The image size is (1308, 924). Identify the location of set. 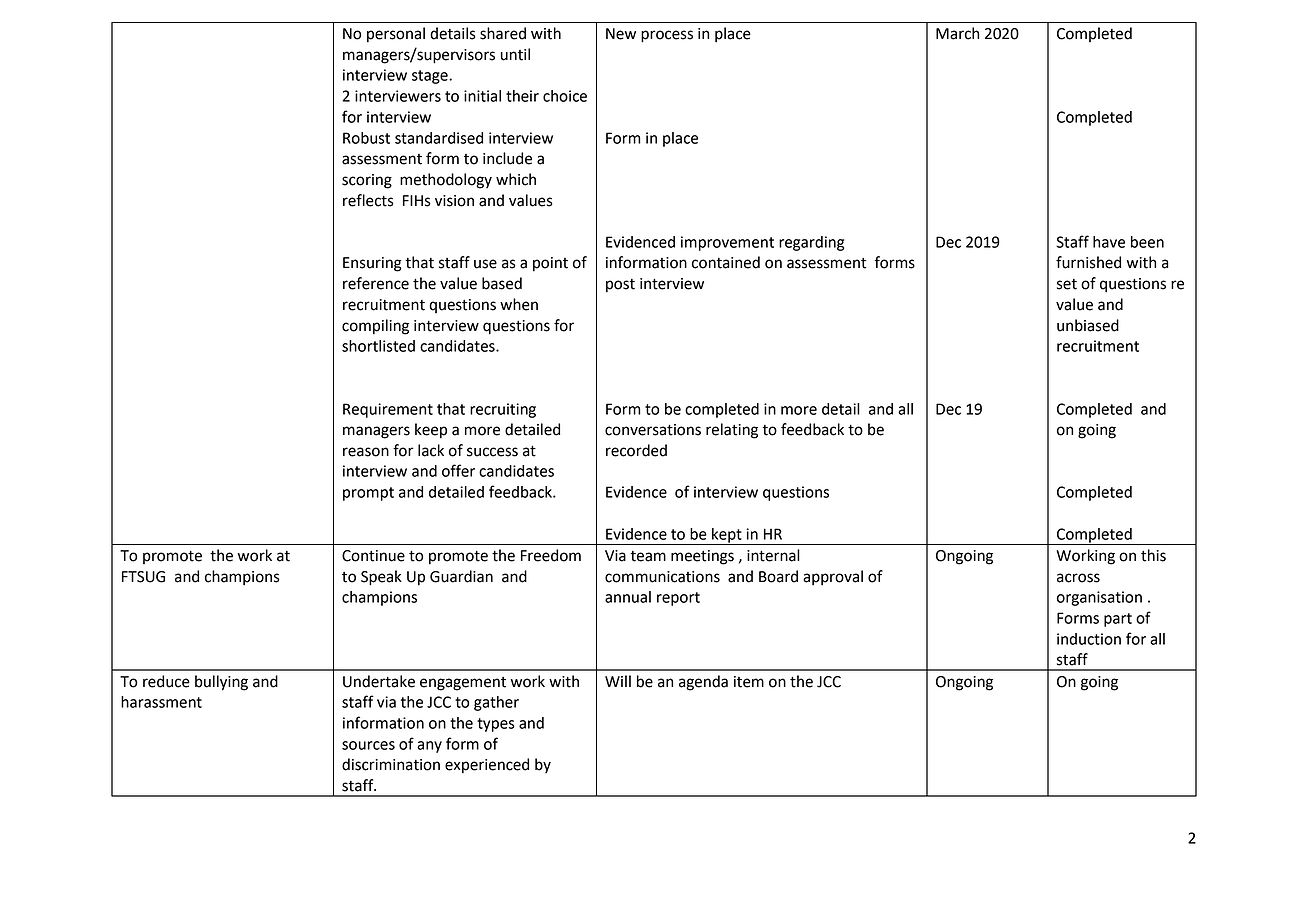
(1067, 284).
